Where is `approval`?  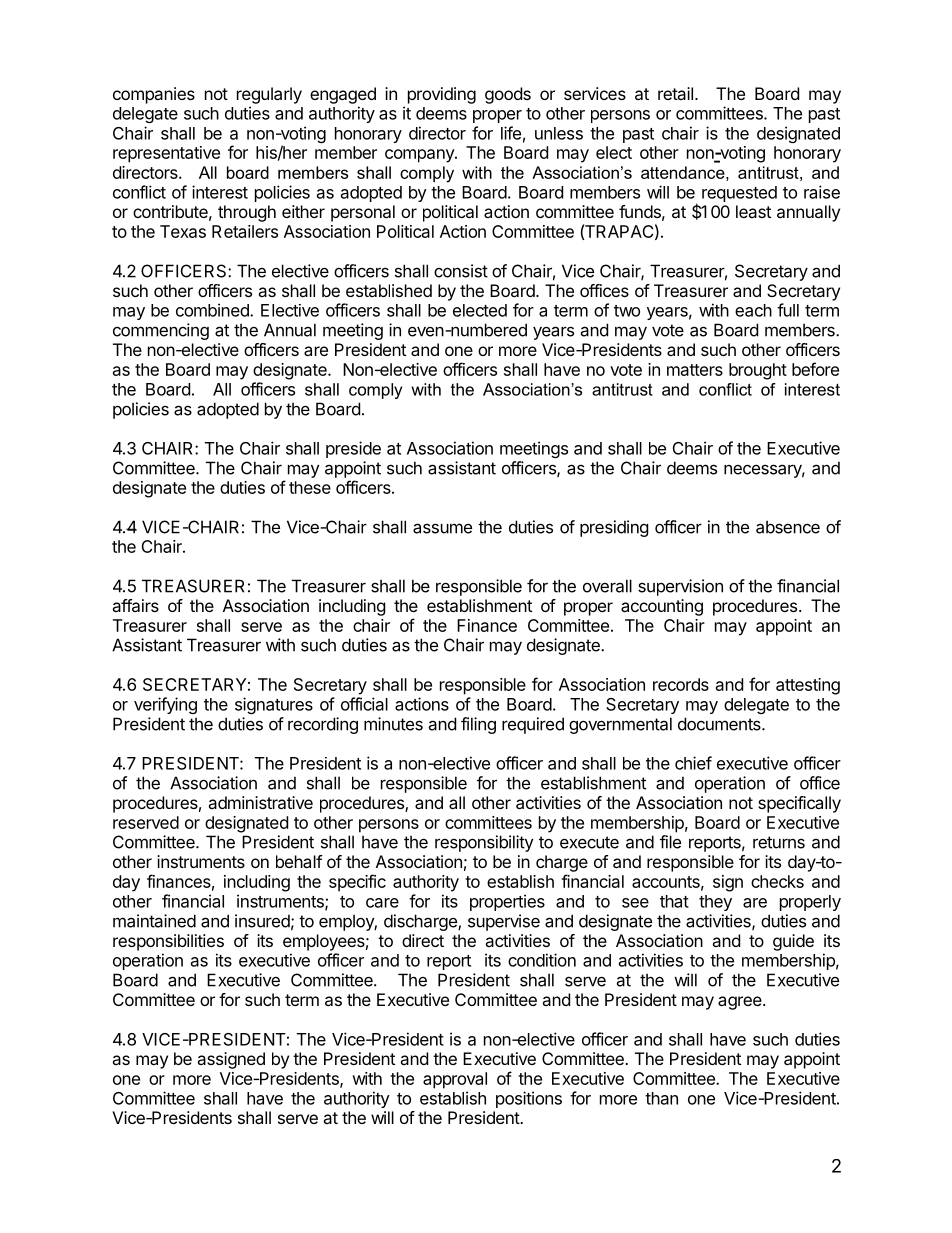
approval is located at coordinates (455, 1080).
